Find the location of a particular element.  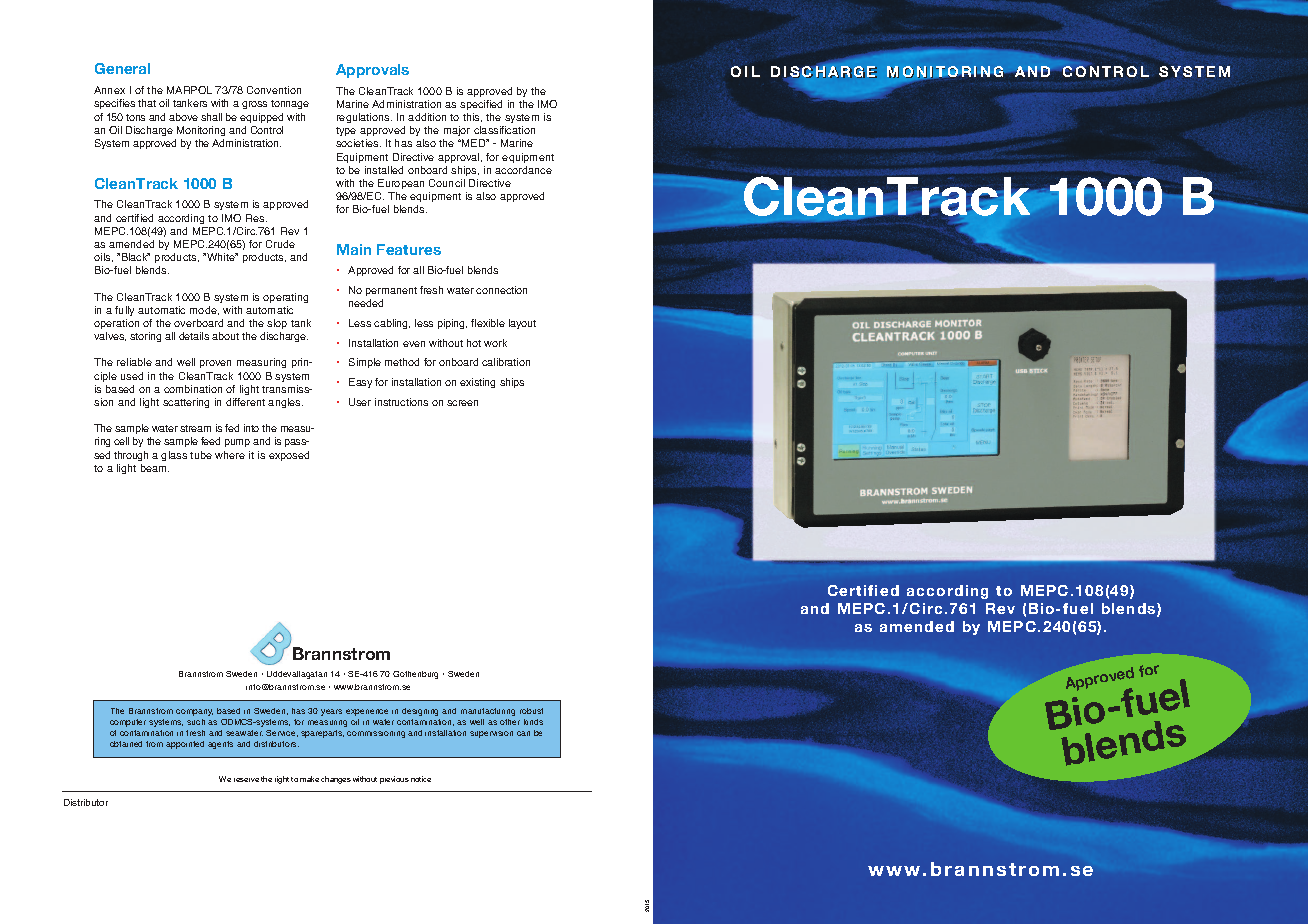

specified is located at coordinates (481, 105).
